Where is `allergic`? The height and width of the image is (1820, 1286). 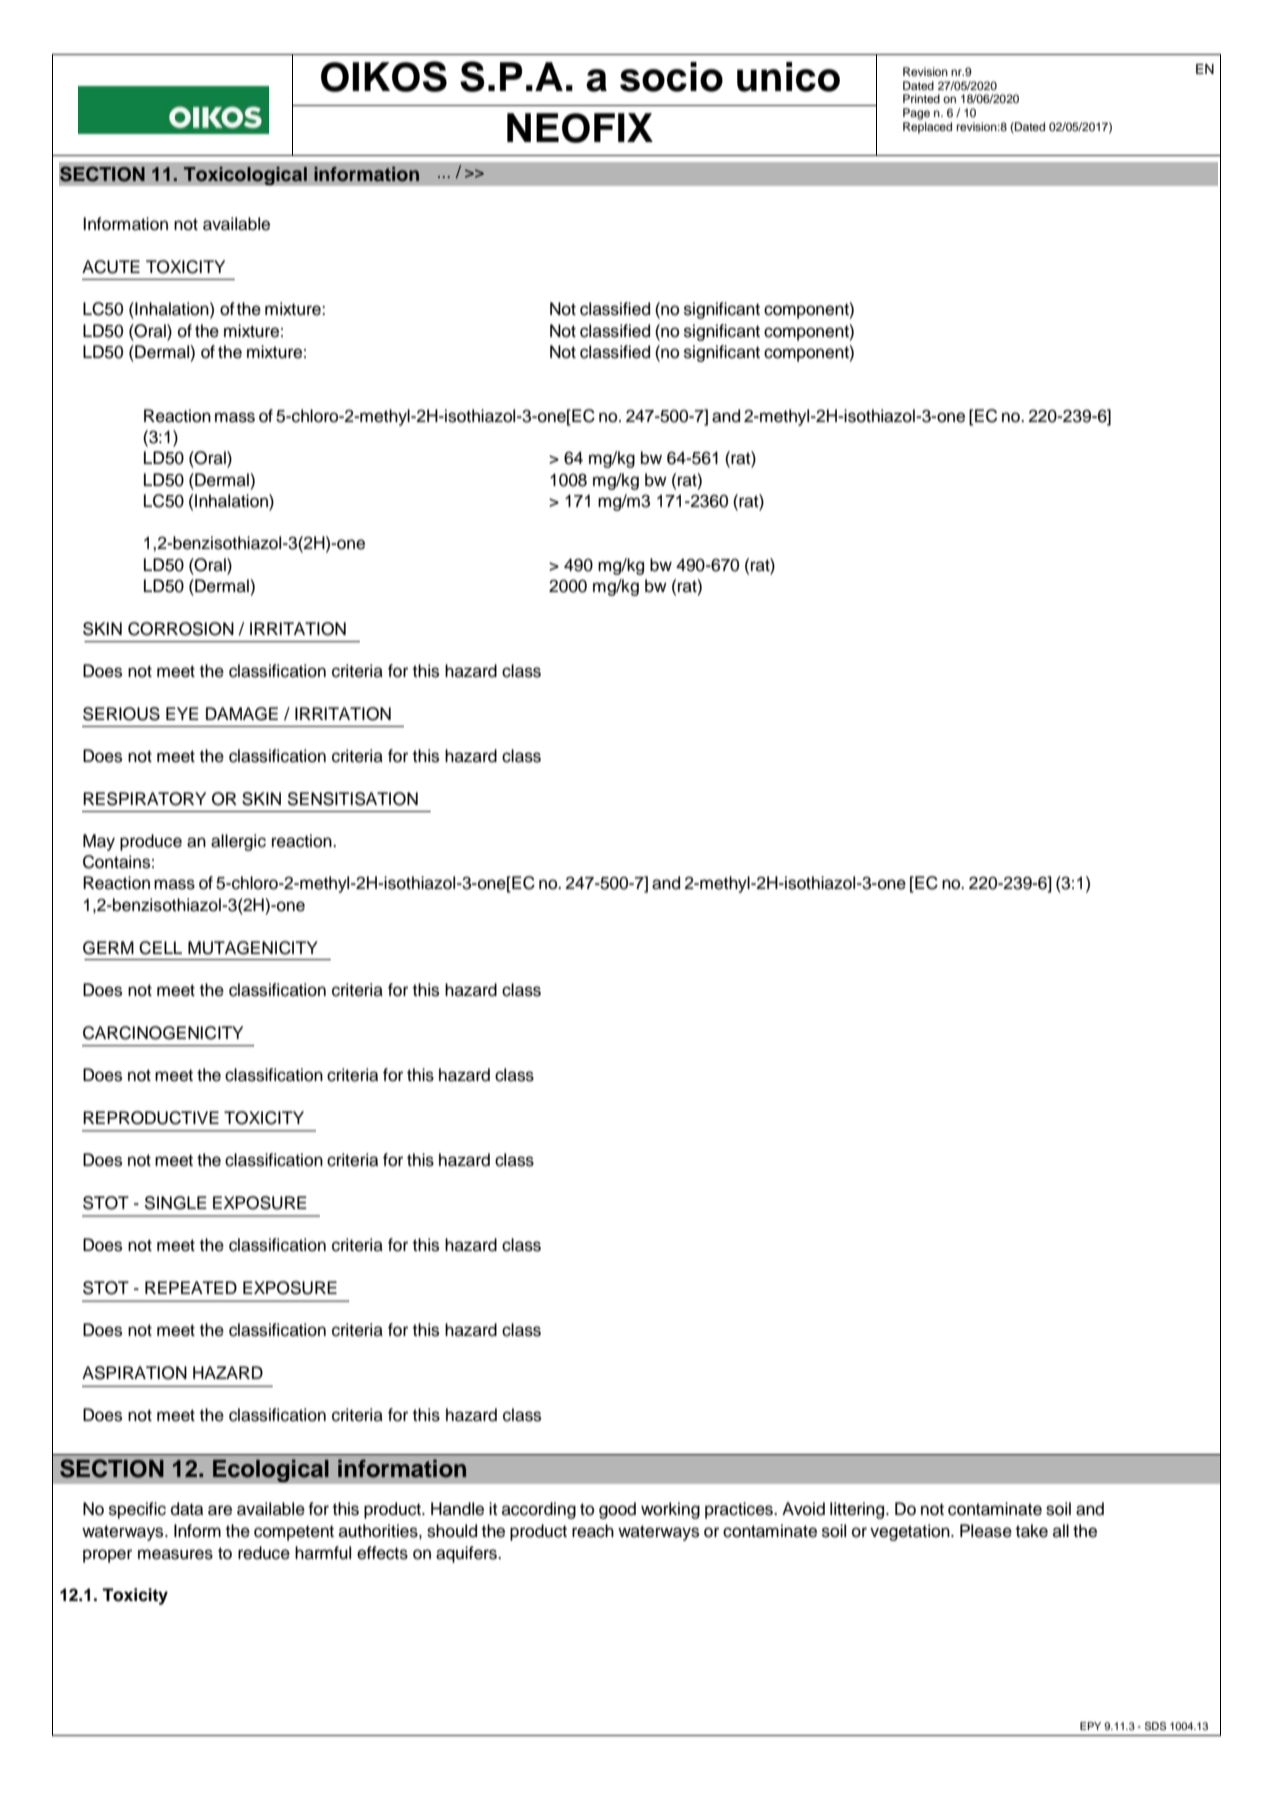 allergic is located at coordinates (238, 842).
